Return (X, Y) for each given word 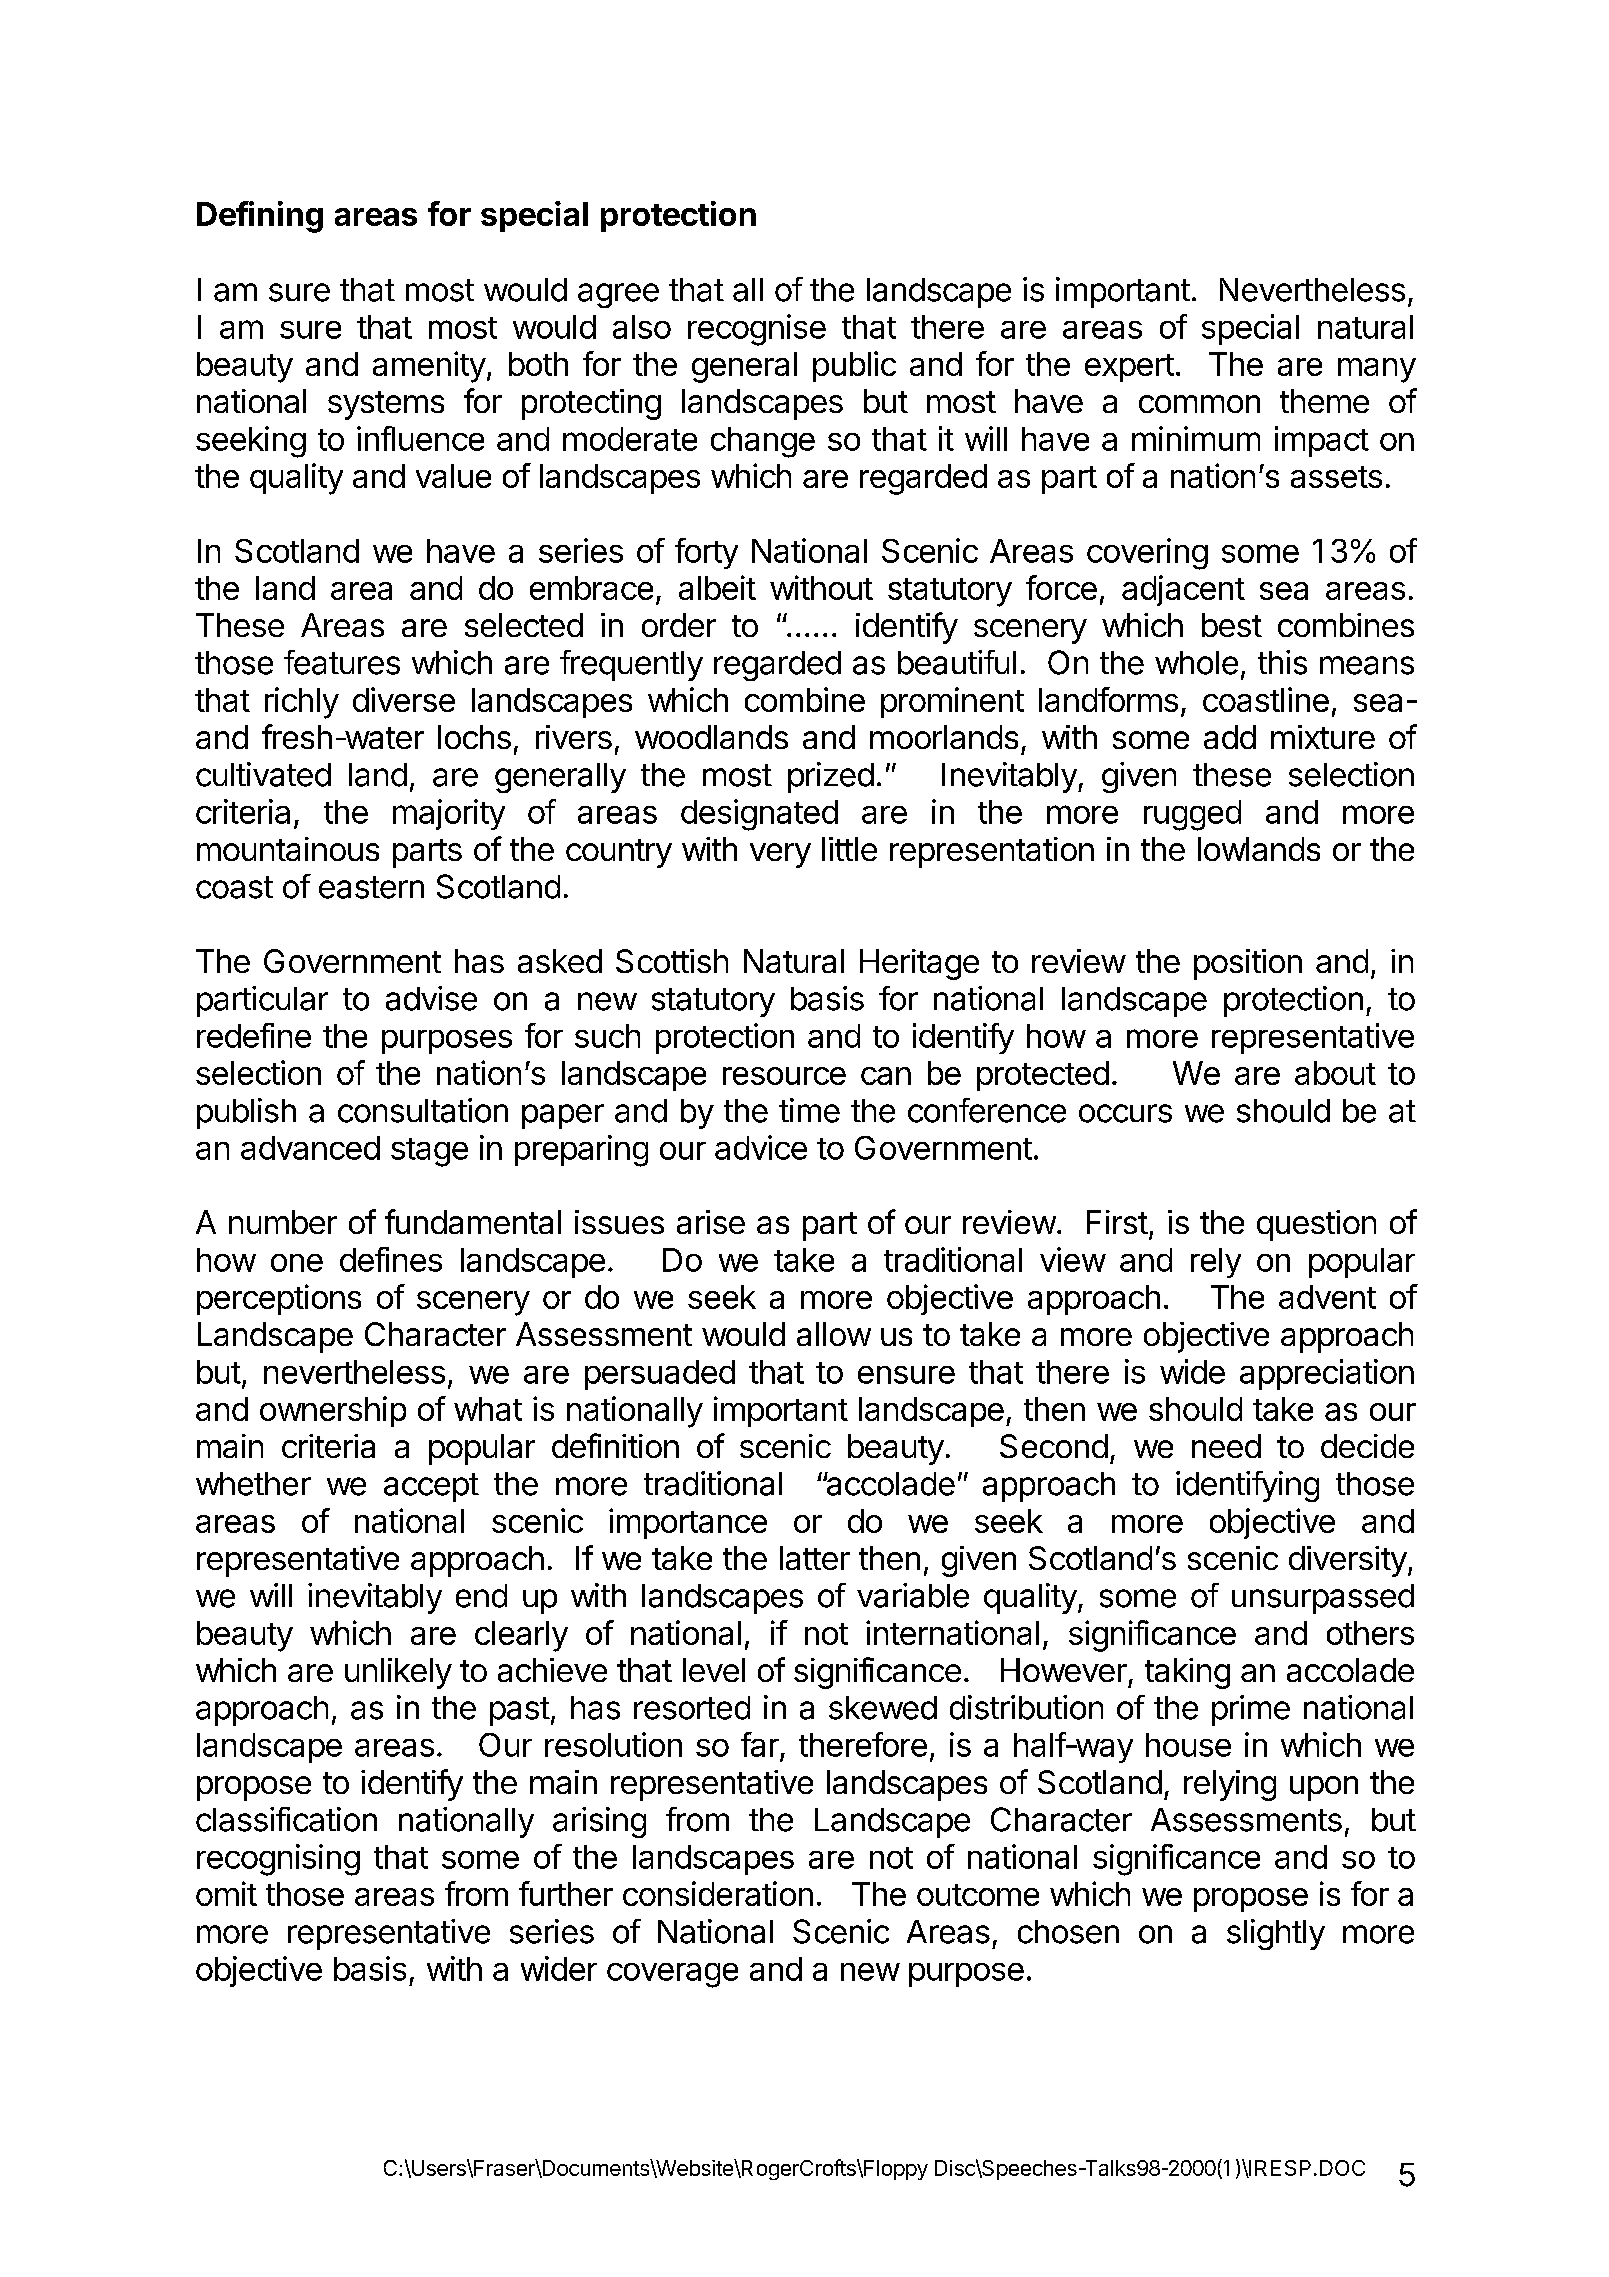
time (809, 1110)
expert (1129, 368)
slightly (1276, 1934)
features (342, 662)
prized (831, 777)
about (1335, 1073)
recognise (757, 330)
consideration (718, 1893)
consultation (423, 1110)
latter (815, 1558)
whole (1196, 663)
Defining (260, 217)
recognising (278, 1860)
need (1226, 1446)
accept (431, 1487)
